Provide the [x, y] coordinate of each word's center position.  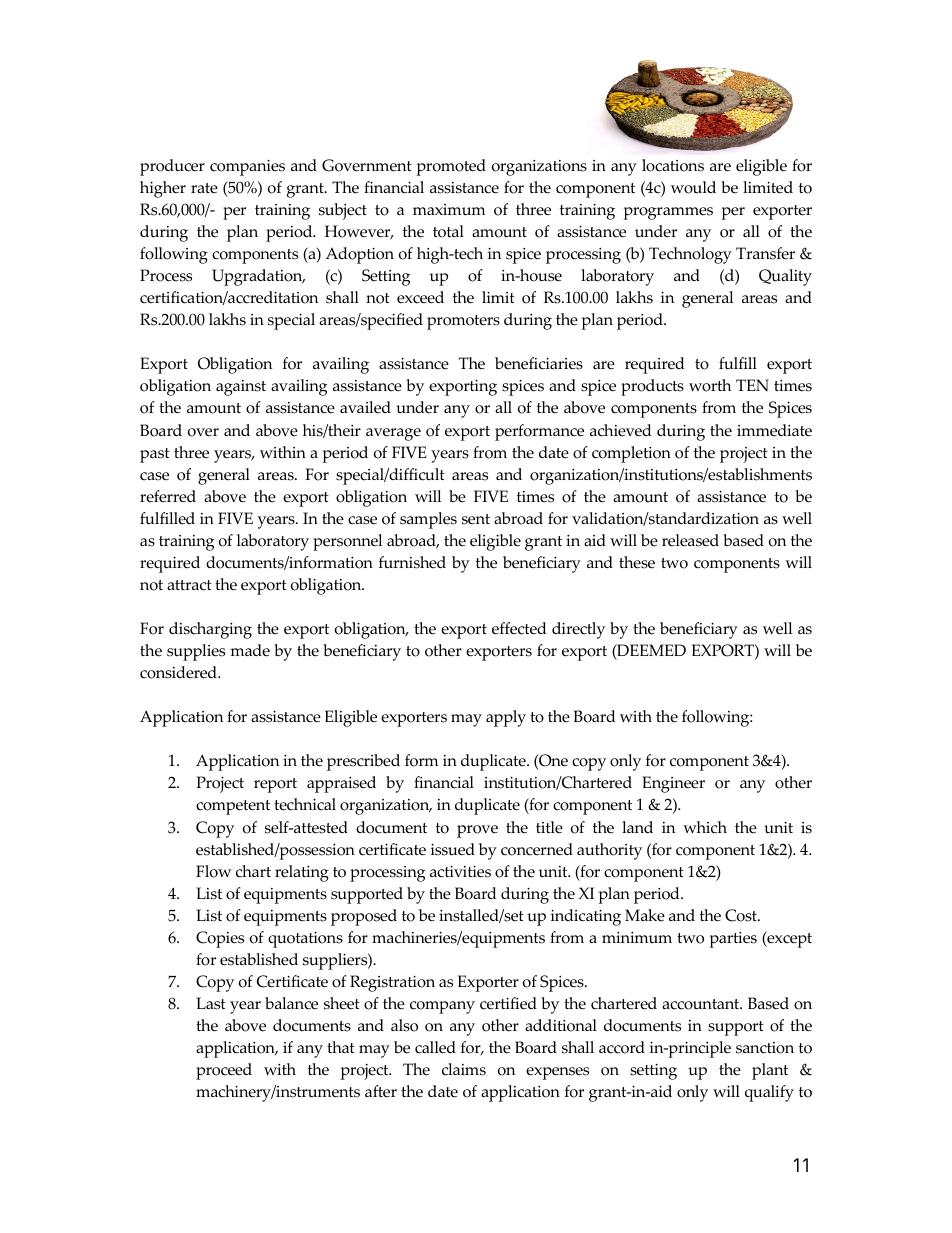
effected [519, 628]
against [241, 388]
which [705, 827]
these [637, 562]
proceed [224, 1071]
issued [453, 849]
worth [710, 385]
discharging [210, 630]
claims [464, 1069]
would [693, 187]
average [393, 434]
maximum [449, 210]
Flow [213, 871]
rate [204, 188]
